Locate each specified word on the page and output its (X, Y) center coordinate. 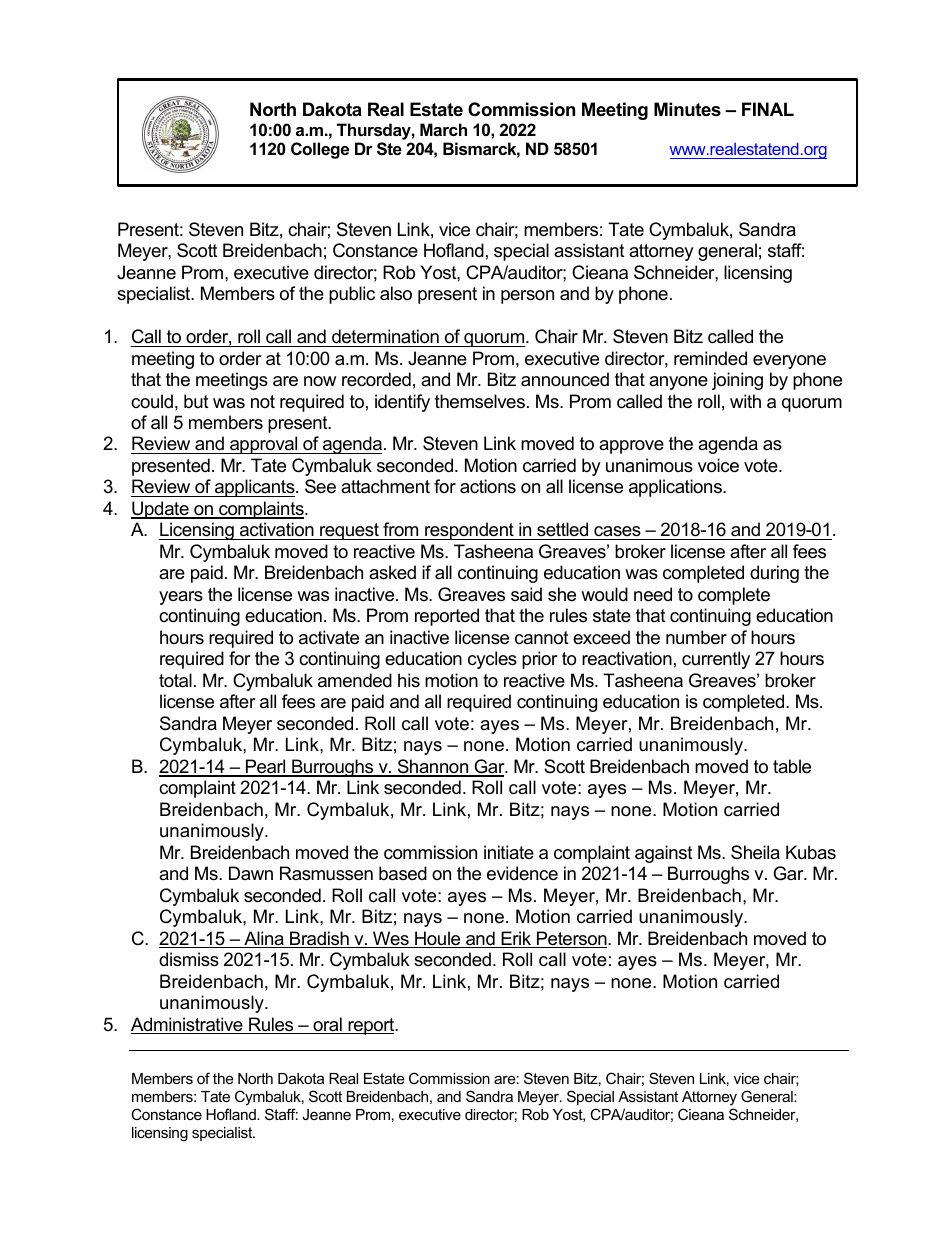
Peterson (572, 939)
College (320, 150)
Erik (516, 939)
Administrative (188, 1025)
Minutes (687, 109)
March (443, 129)
